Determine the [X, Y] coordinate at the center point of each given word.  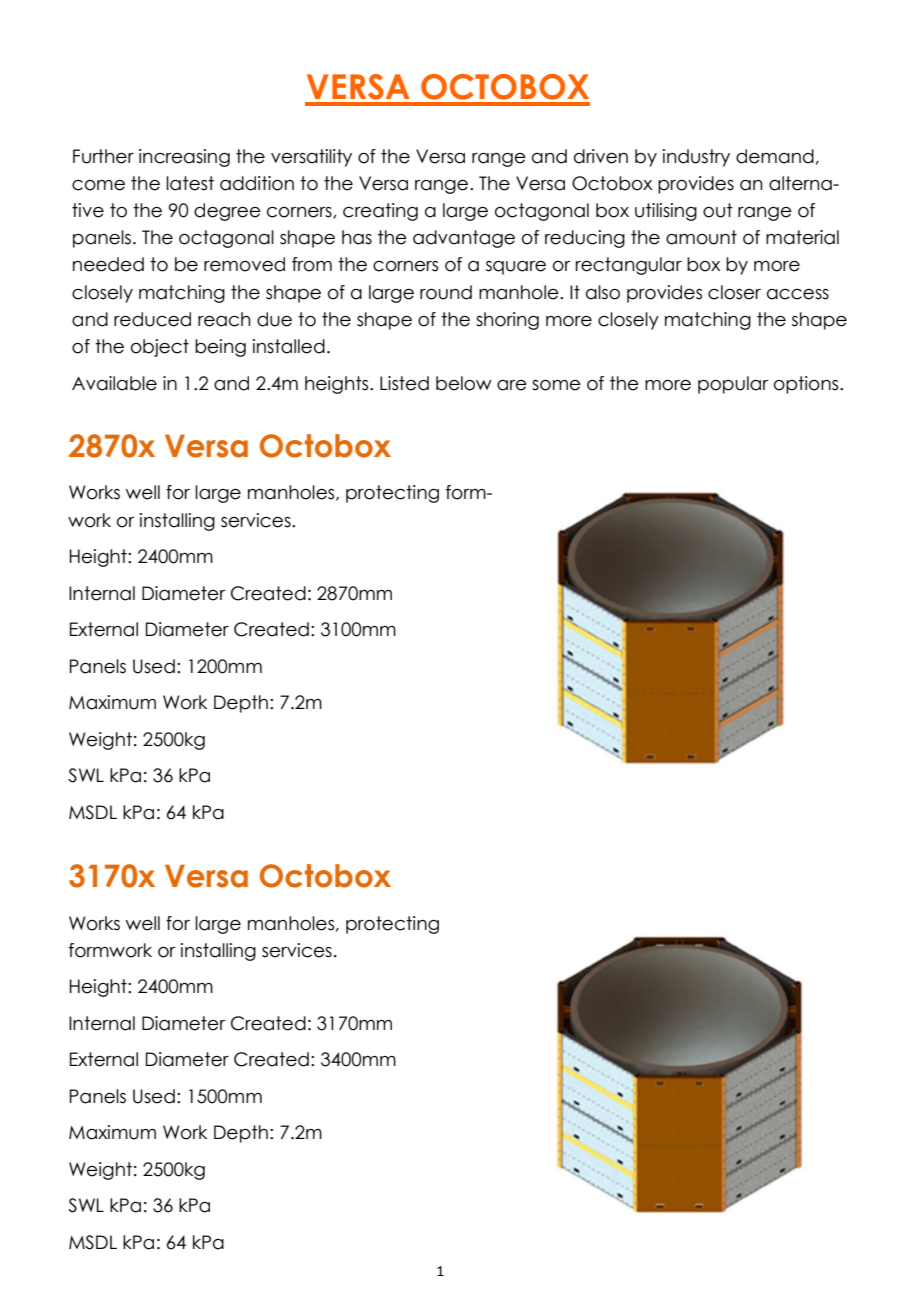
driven [601, 156]
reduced [152, 319]
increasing [184, 158]
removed [244, 264]
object [160, 348]
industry [696, 158]
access [798, 294]
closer [734, 292]
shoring [507, 321]
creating [380, 212]
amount [701, 237]
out [718, 210]
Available [114, 383]
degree [227, 212]
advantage [464, 239]
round [446, 292]
